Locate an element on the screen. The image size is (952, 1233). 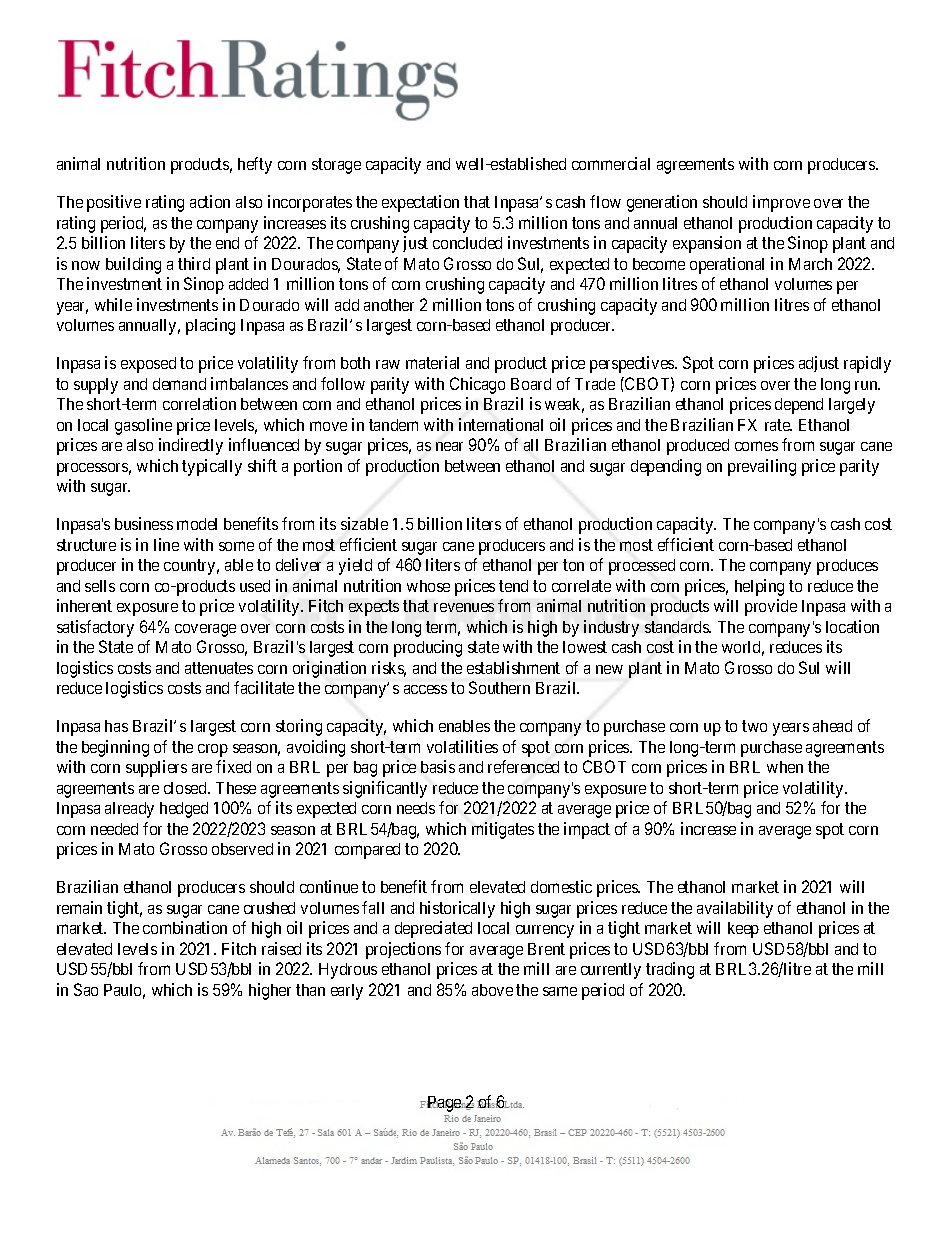
indirectly is located at coordinates (191, 446).
